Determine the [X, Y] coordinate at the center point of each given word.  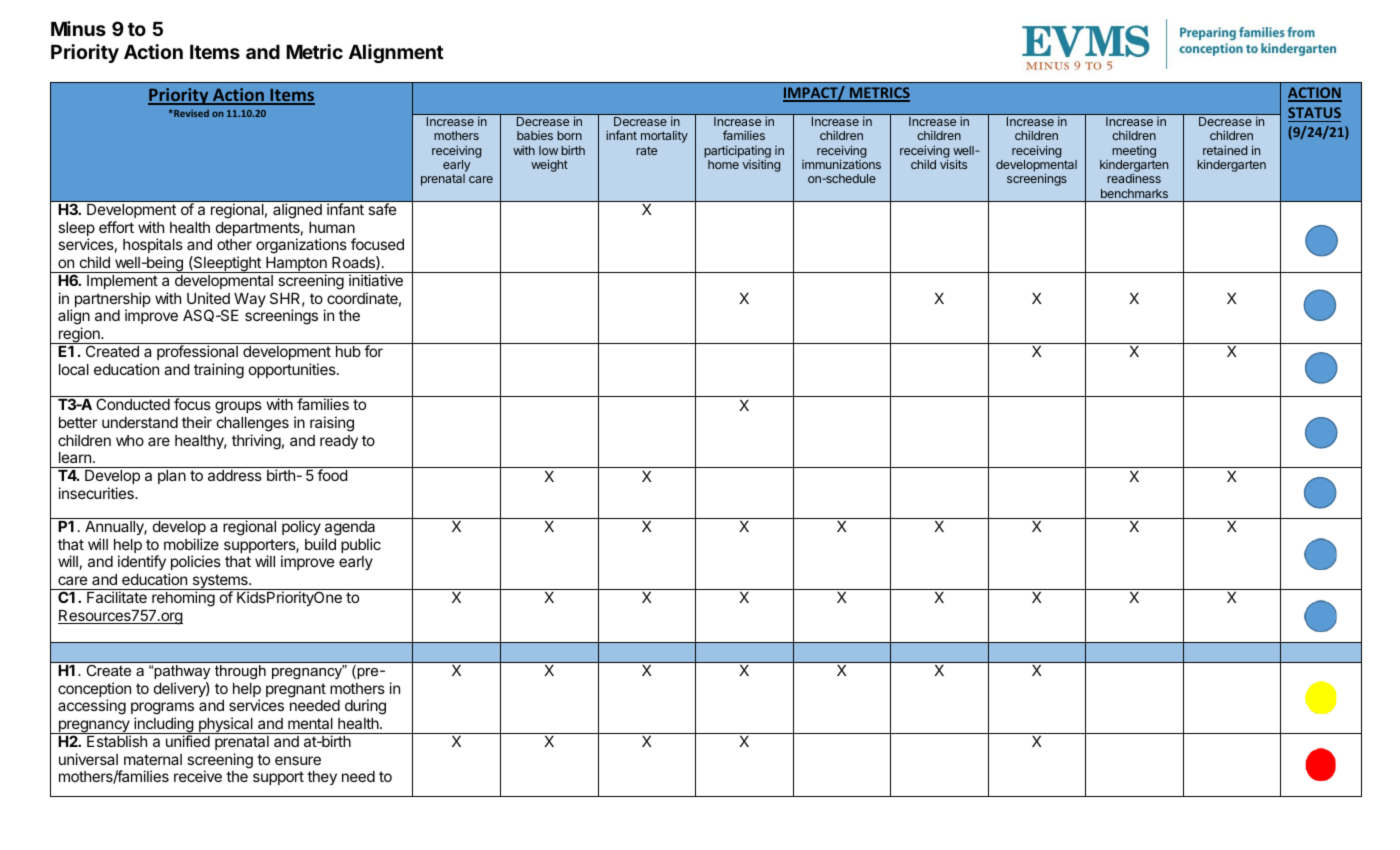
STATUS [1314, 112]
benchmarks [1134, 193]
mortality [664, 137]
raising [332, 424]
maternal [153, 759]
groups [238, 407]
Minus [78, 28]
